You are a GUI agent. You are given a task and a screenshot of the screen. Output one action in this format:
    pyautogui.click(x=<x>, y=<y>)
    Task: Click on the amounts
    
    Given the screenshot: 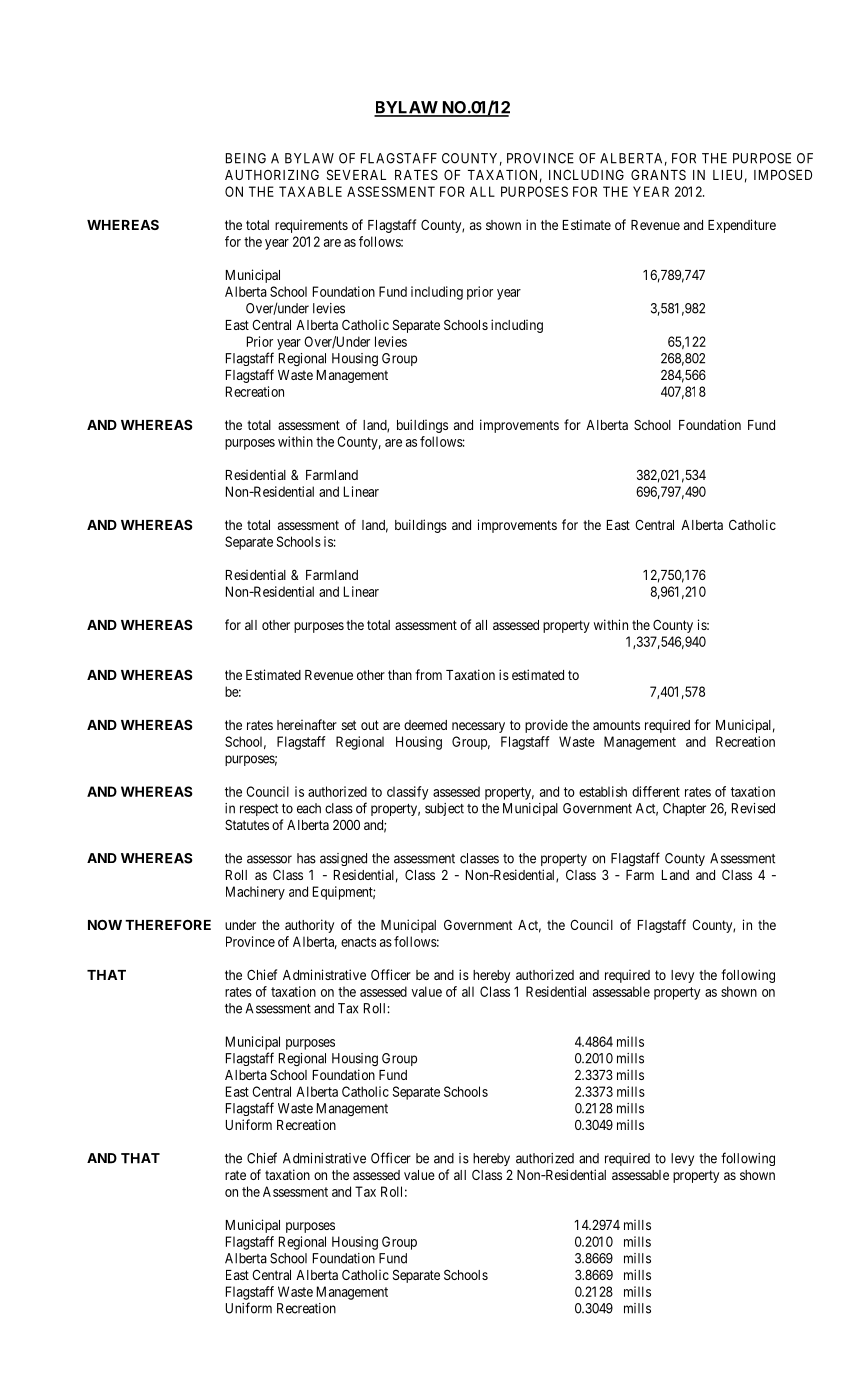 What is the action you would take?
    pyautogui.click(x=616, y=725)
